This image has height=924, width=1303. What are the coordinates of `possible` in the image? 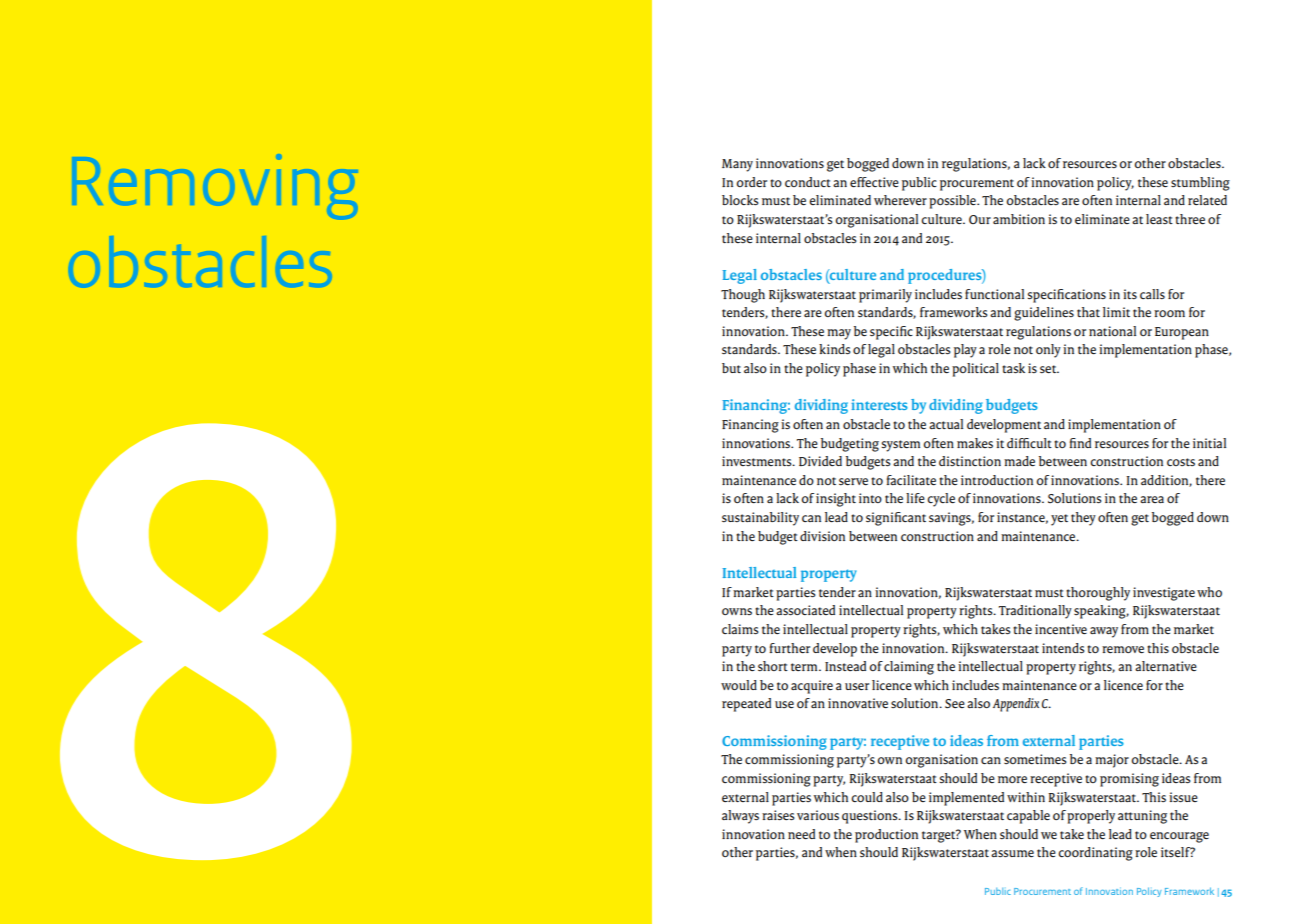 It's located at (953, 202).
